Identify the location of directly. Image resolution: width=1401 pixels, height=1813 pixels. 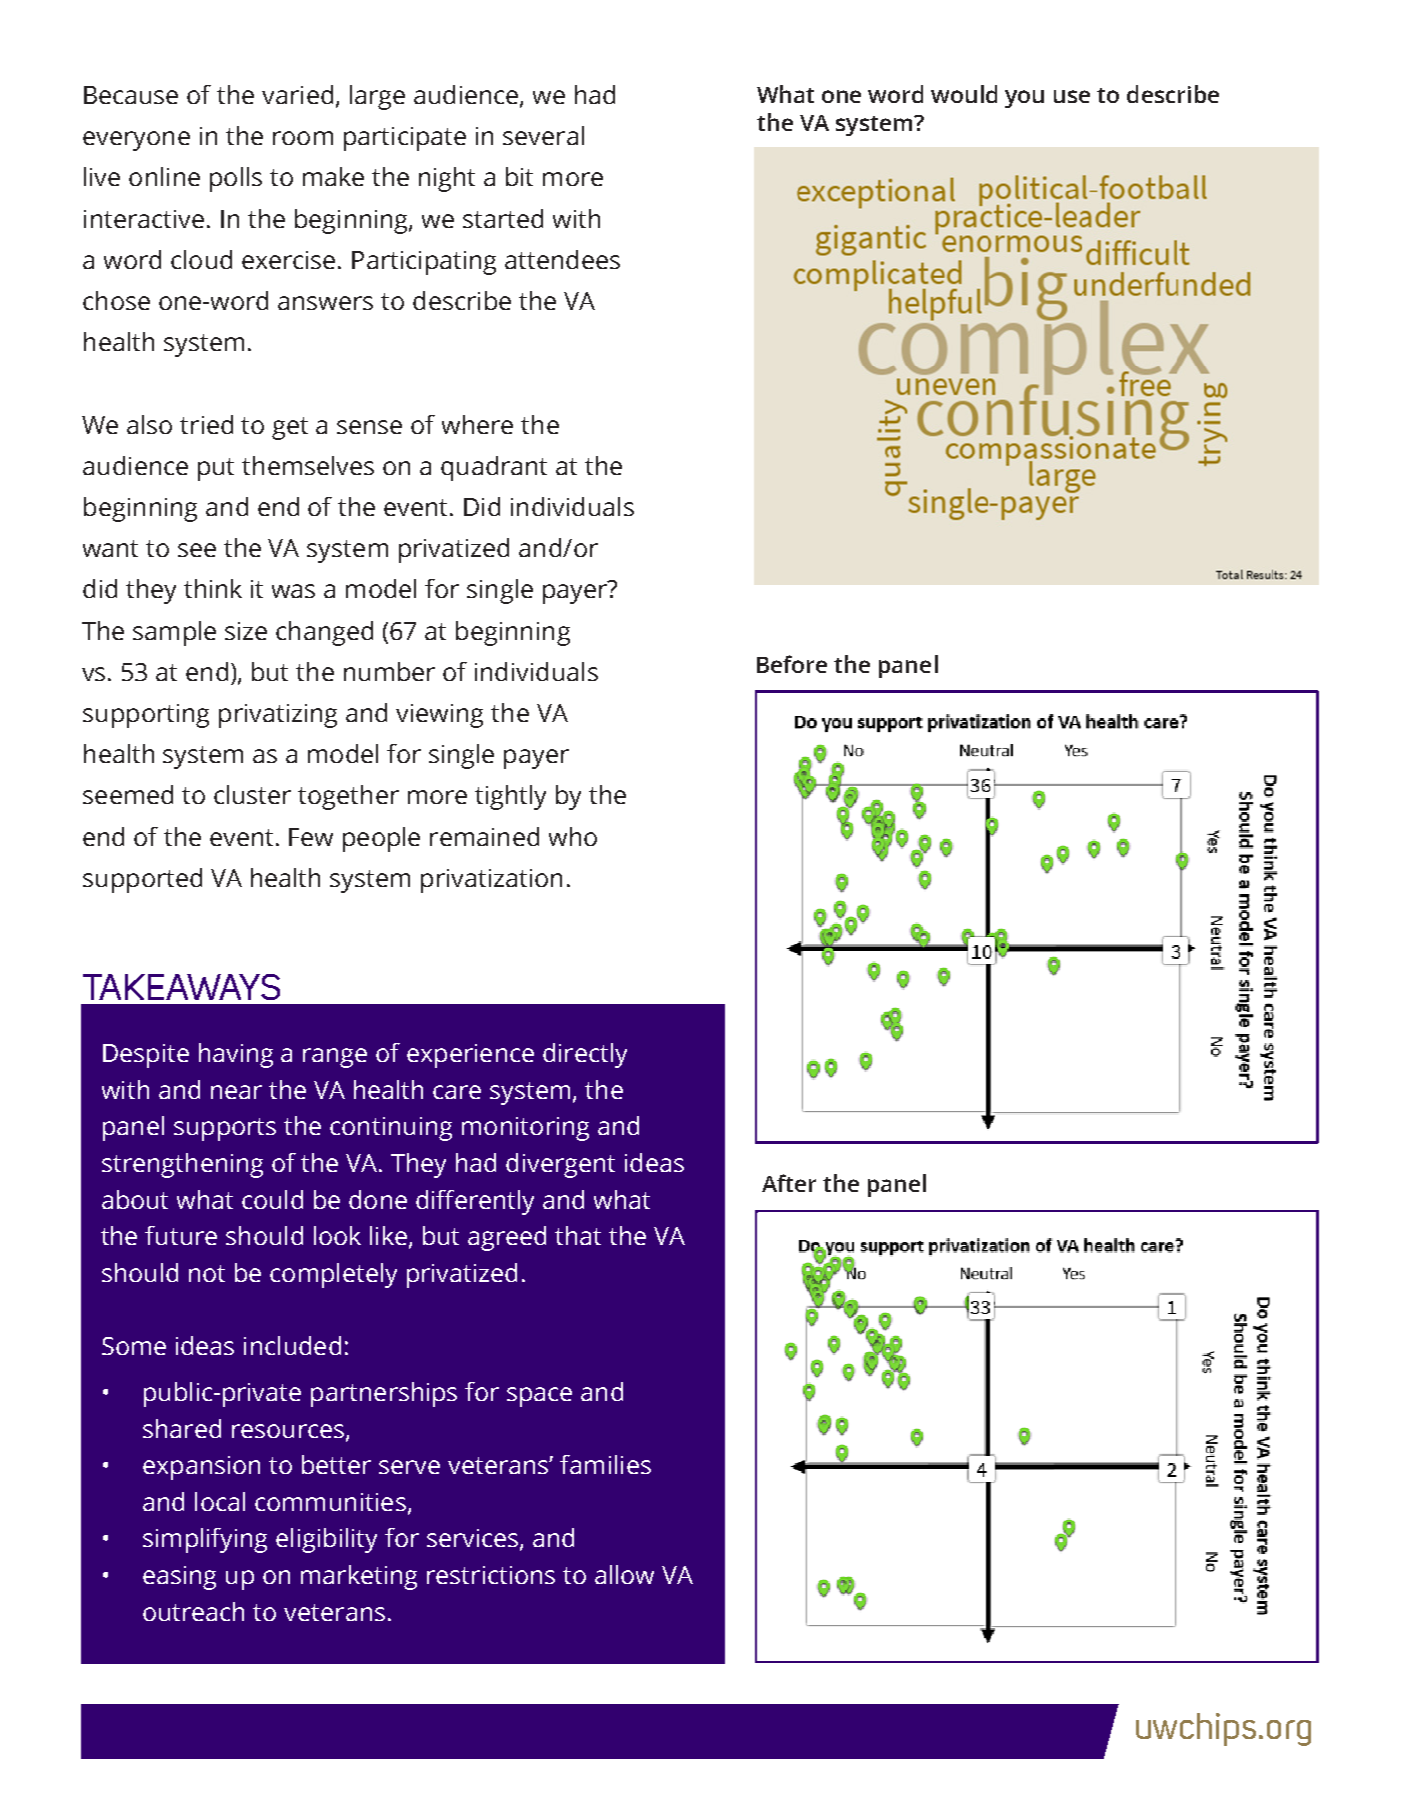
(585, 1055).
